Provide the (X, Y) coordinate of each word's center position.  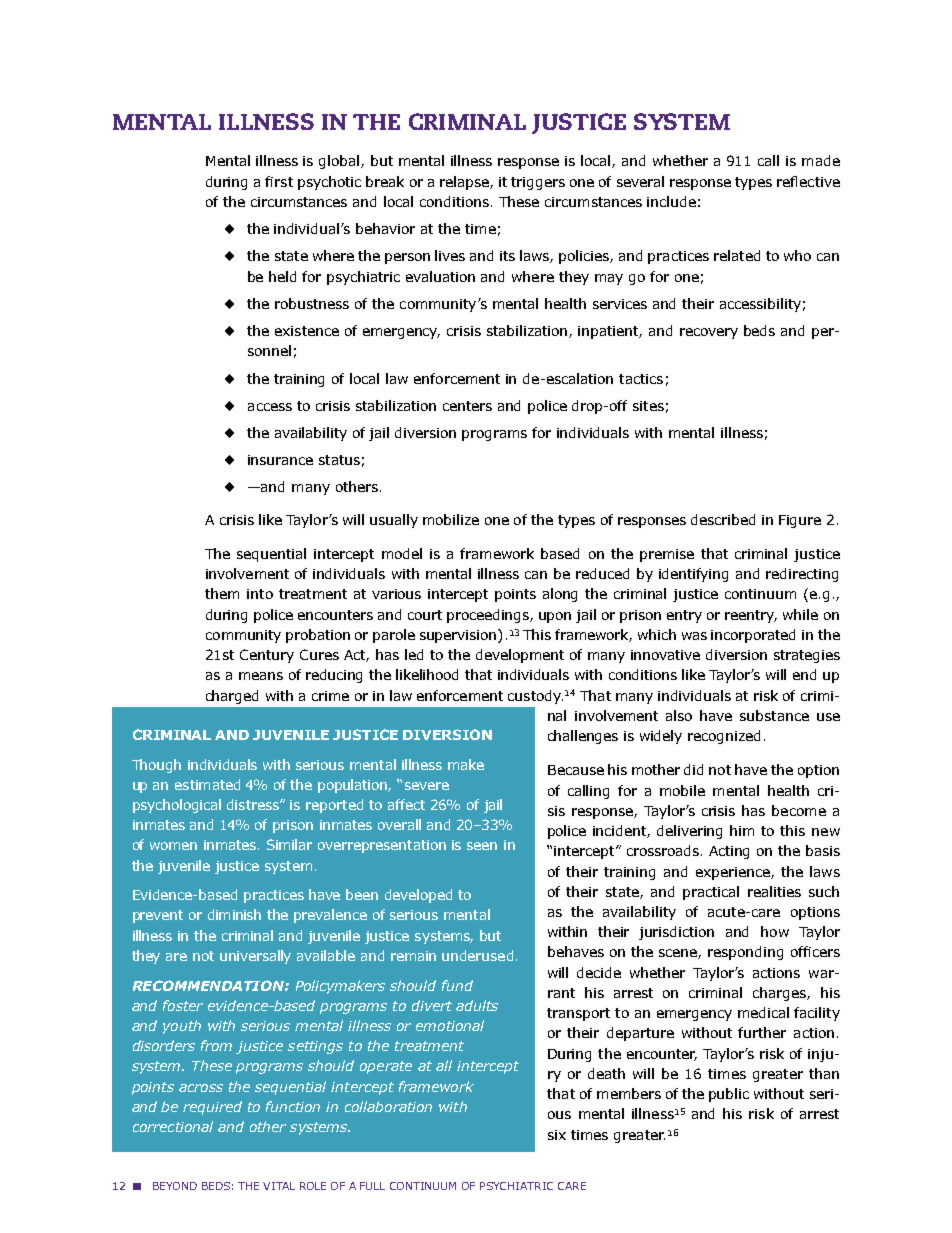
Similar (289, 844)
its (507, 256)
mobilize (451, 519)
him (742, 830)
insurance (280, 460)
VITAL (279, 1186)
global (340, 162)
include (671, 201)
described (723, 519)
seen (482, 846)
